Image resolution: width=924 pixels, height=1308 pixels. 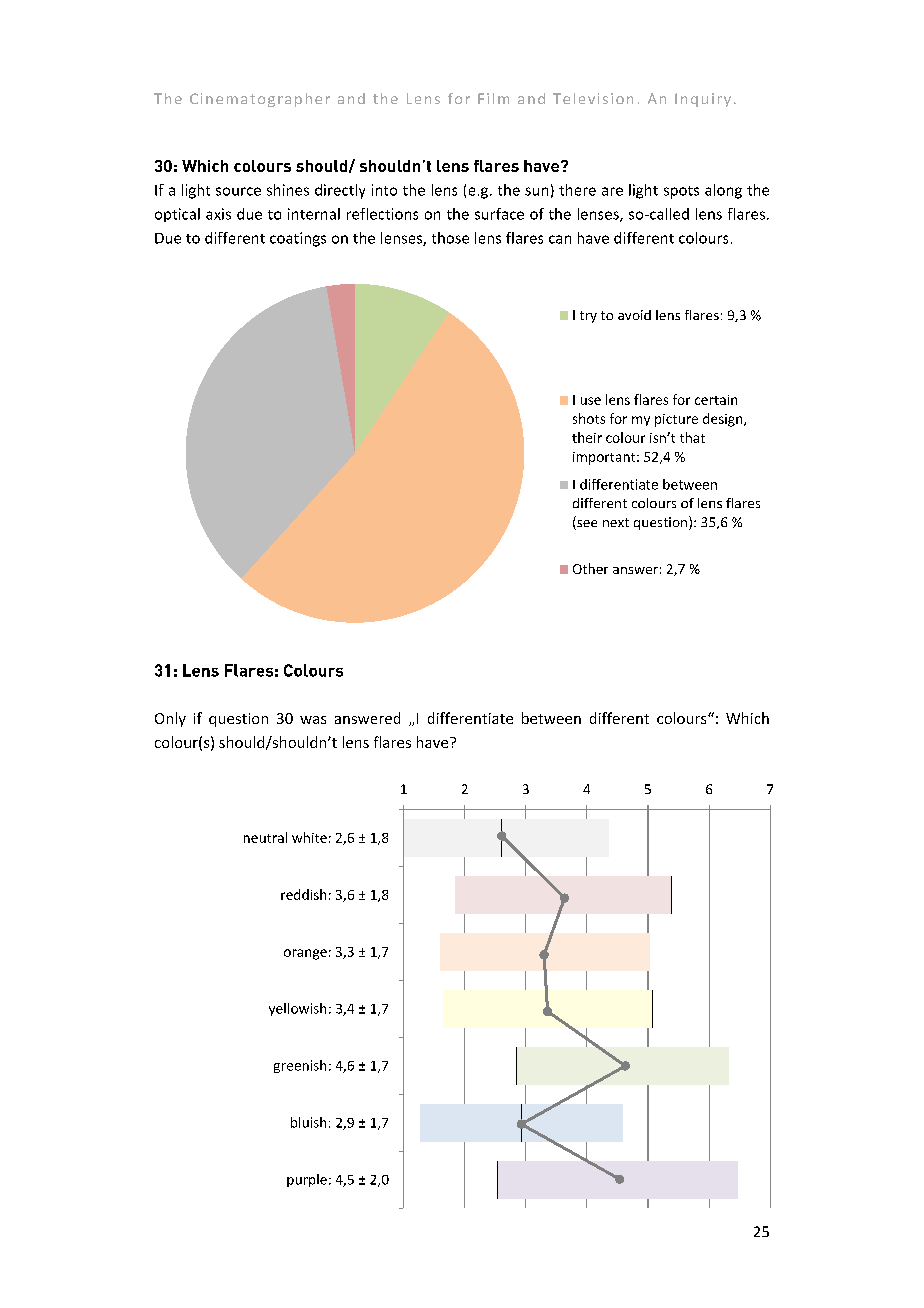 I want to click on neutral, so click(x=265, y=837).
